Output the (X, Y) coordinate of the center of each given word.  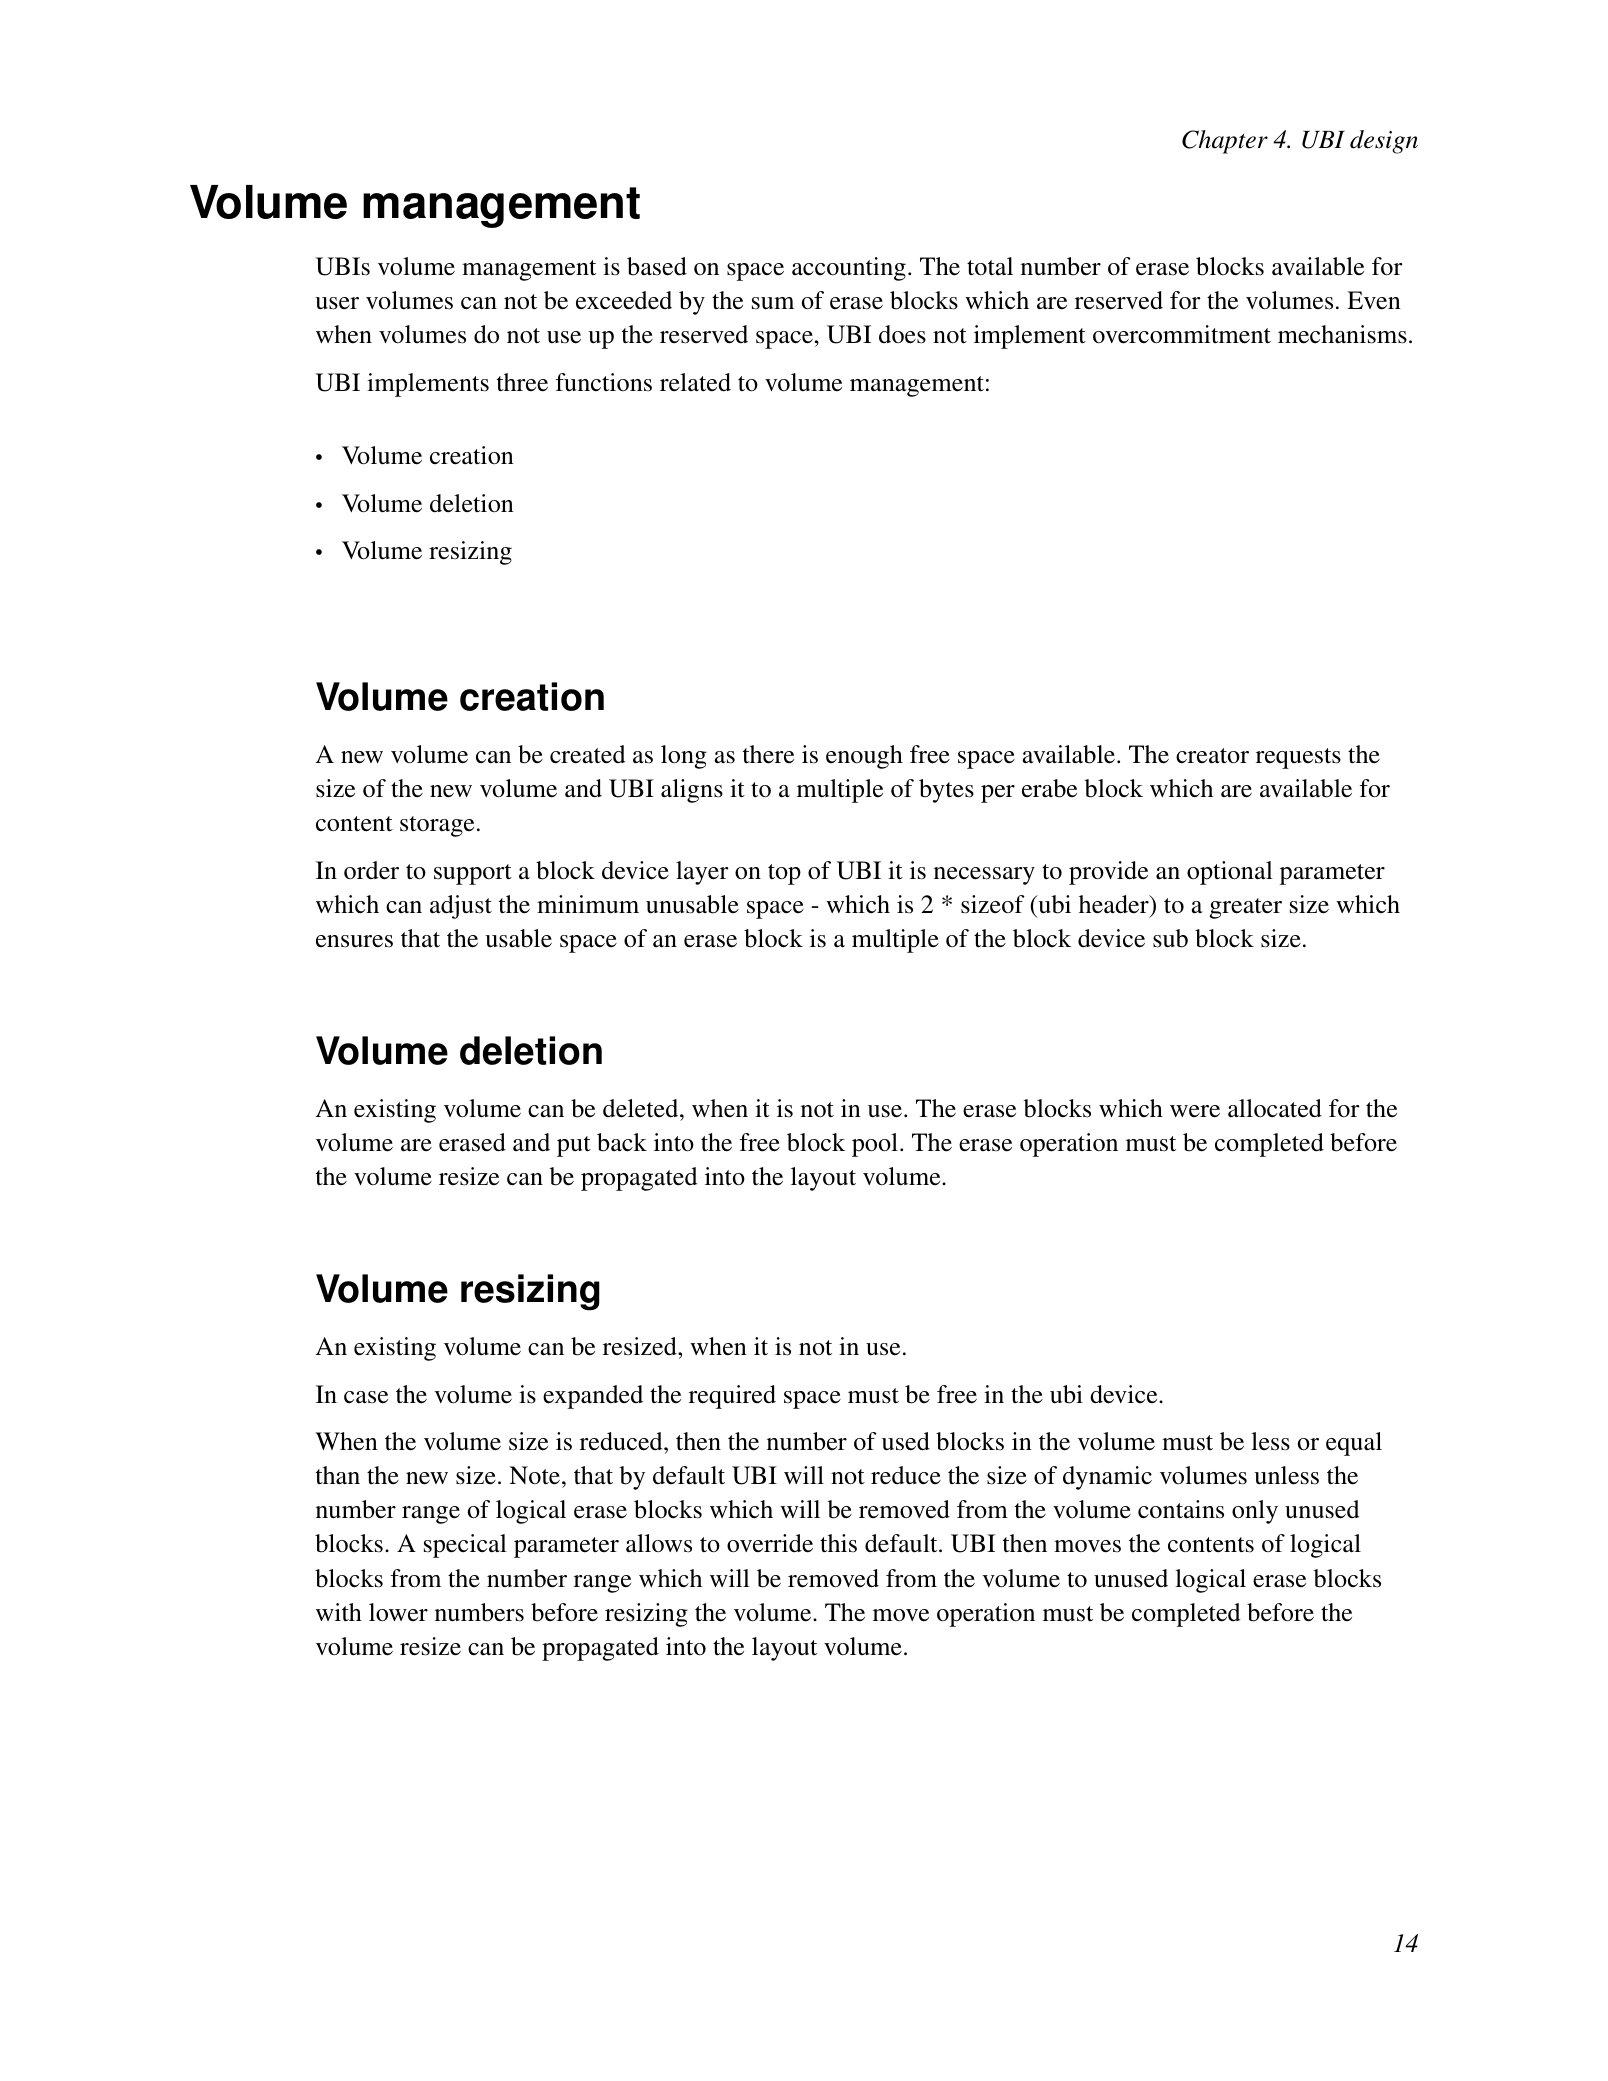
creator (1212, 756)
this (838, 1543)
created (588, 754)
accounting (849, 269)
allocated (1275, 1108)
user (337, 303)
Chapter (1225, 142)
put (574, 1146)
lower (398, 1612)
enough (864, 757)
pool (875, 1145)
